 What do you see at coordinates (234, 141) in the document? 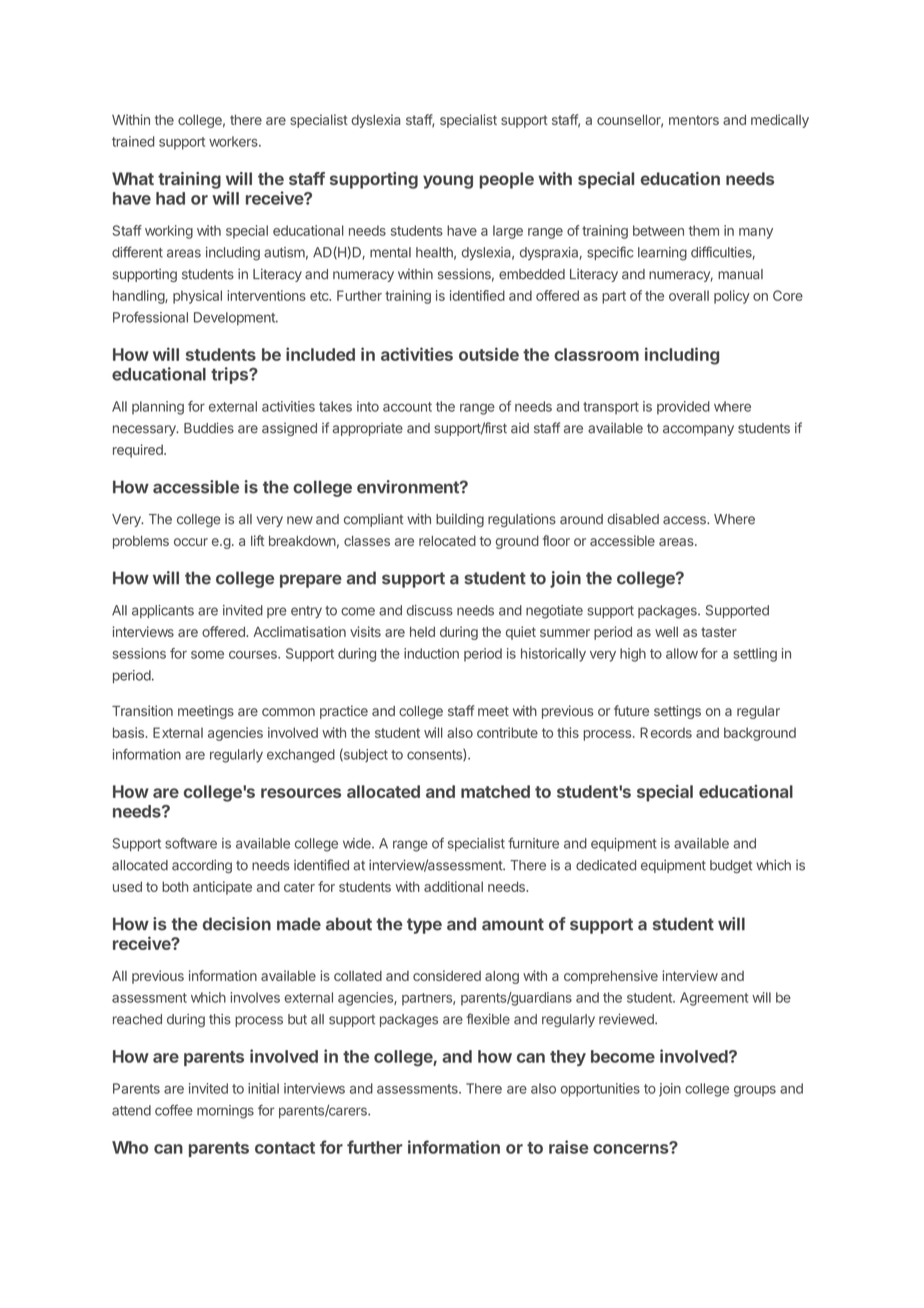
I see `workers` at bounding box center [234, 141].
